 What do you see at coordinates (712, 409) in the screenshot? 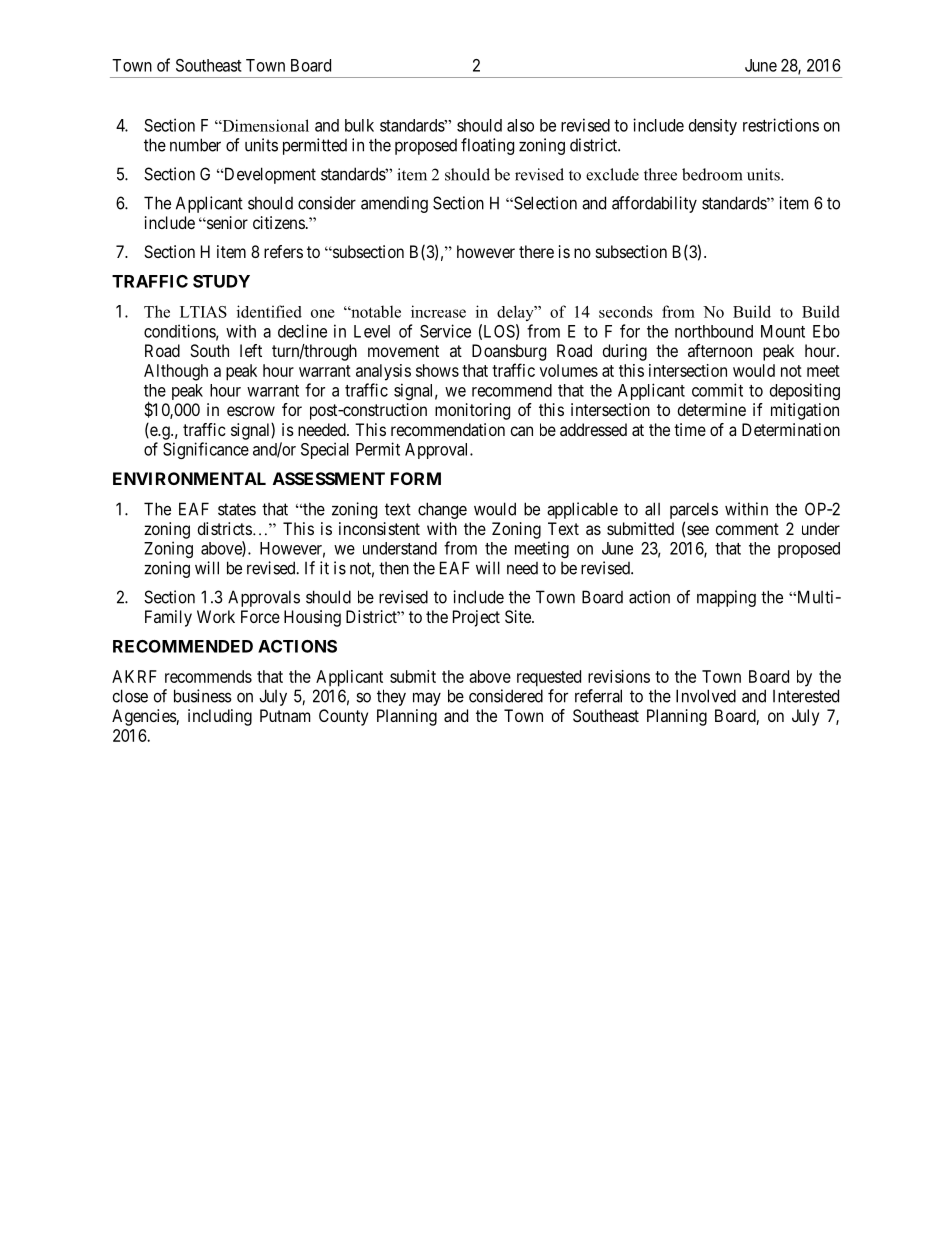
I see `determine` at bounding box center [712, 409].
